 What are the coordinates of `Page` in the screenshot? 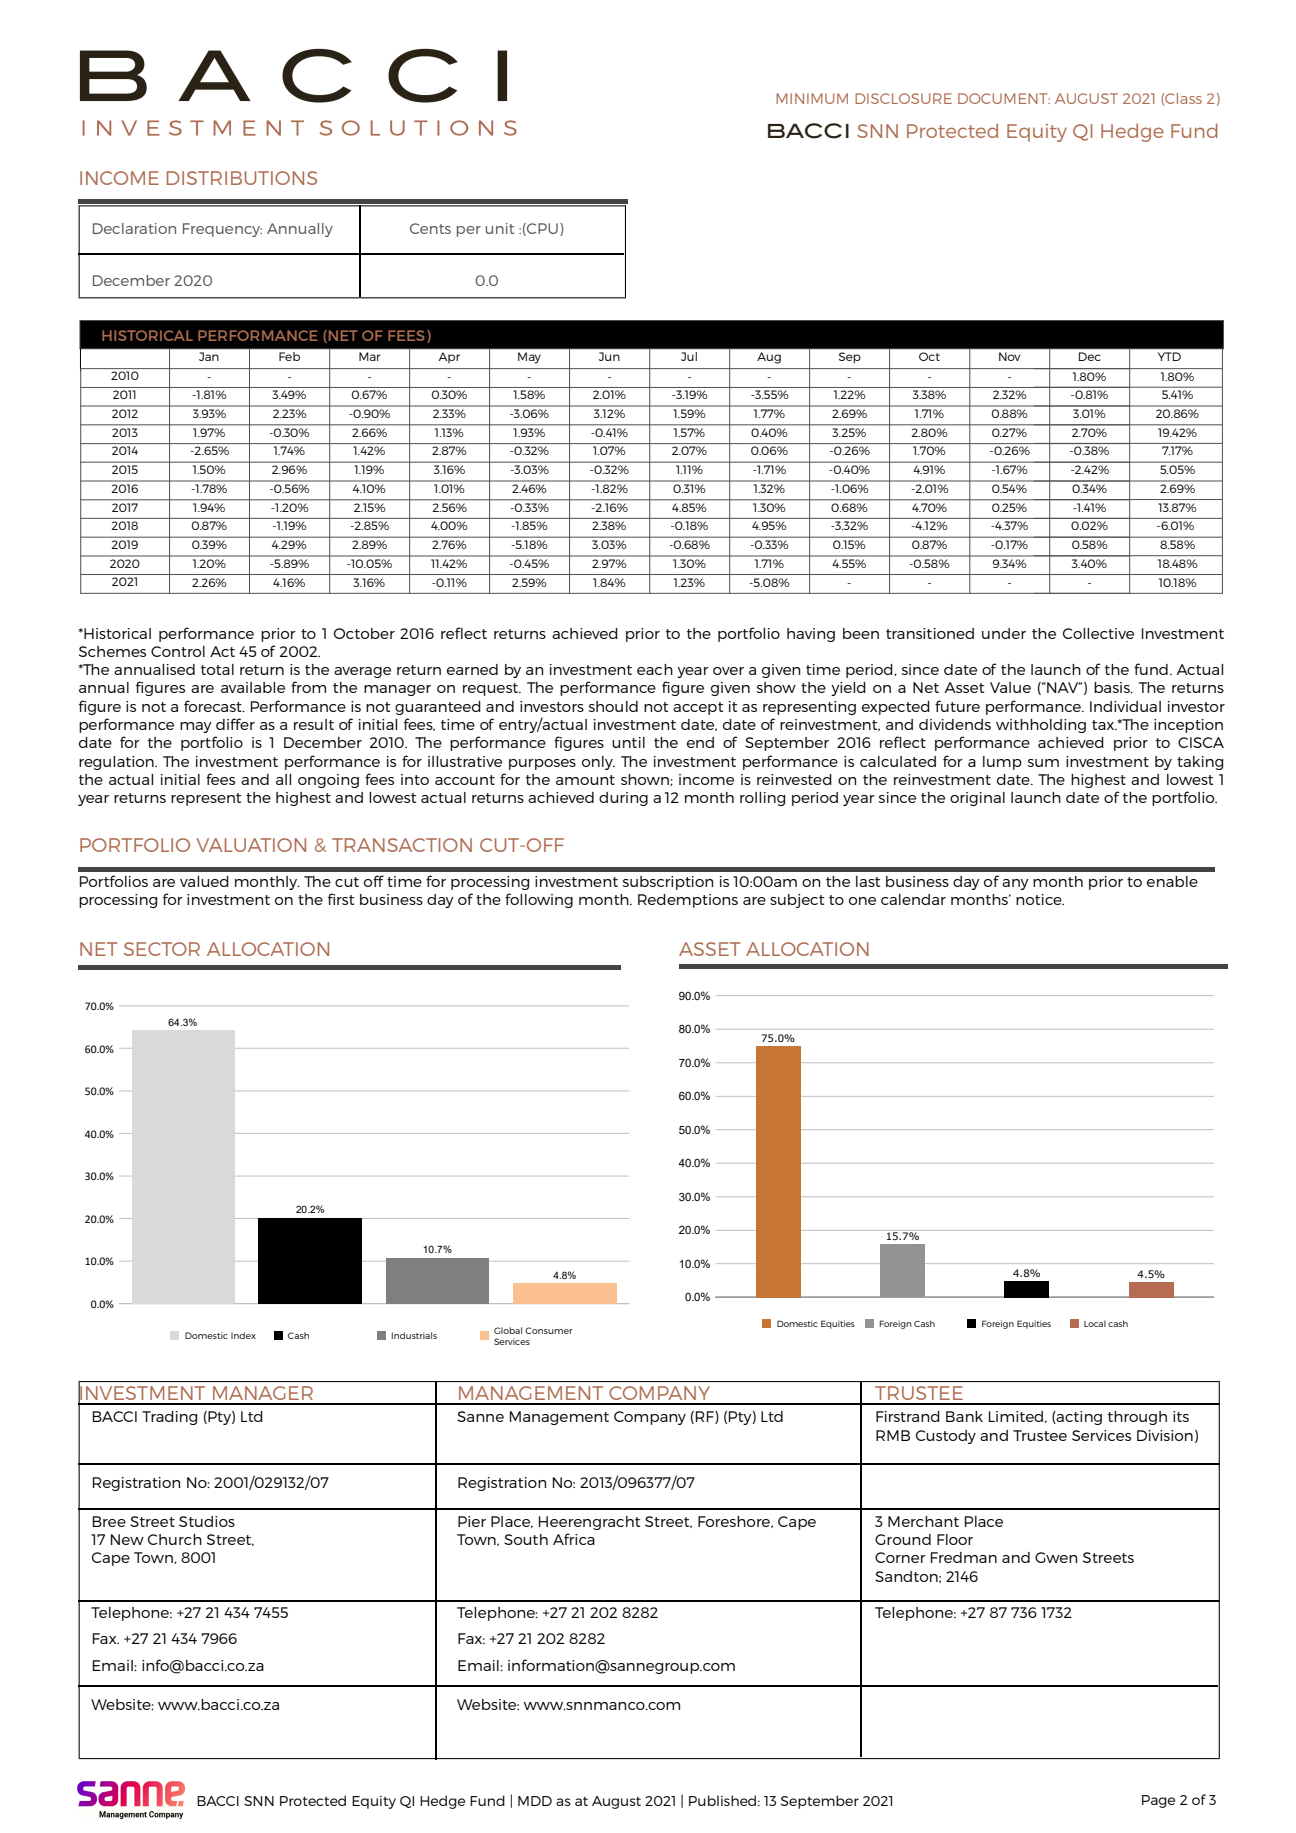 It's located at (1158, 1801).
